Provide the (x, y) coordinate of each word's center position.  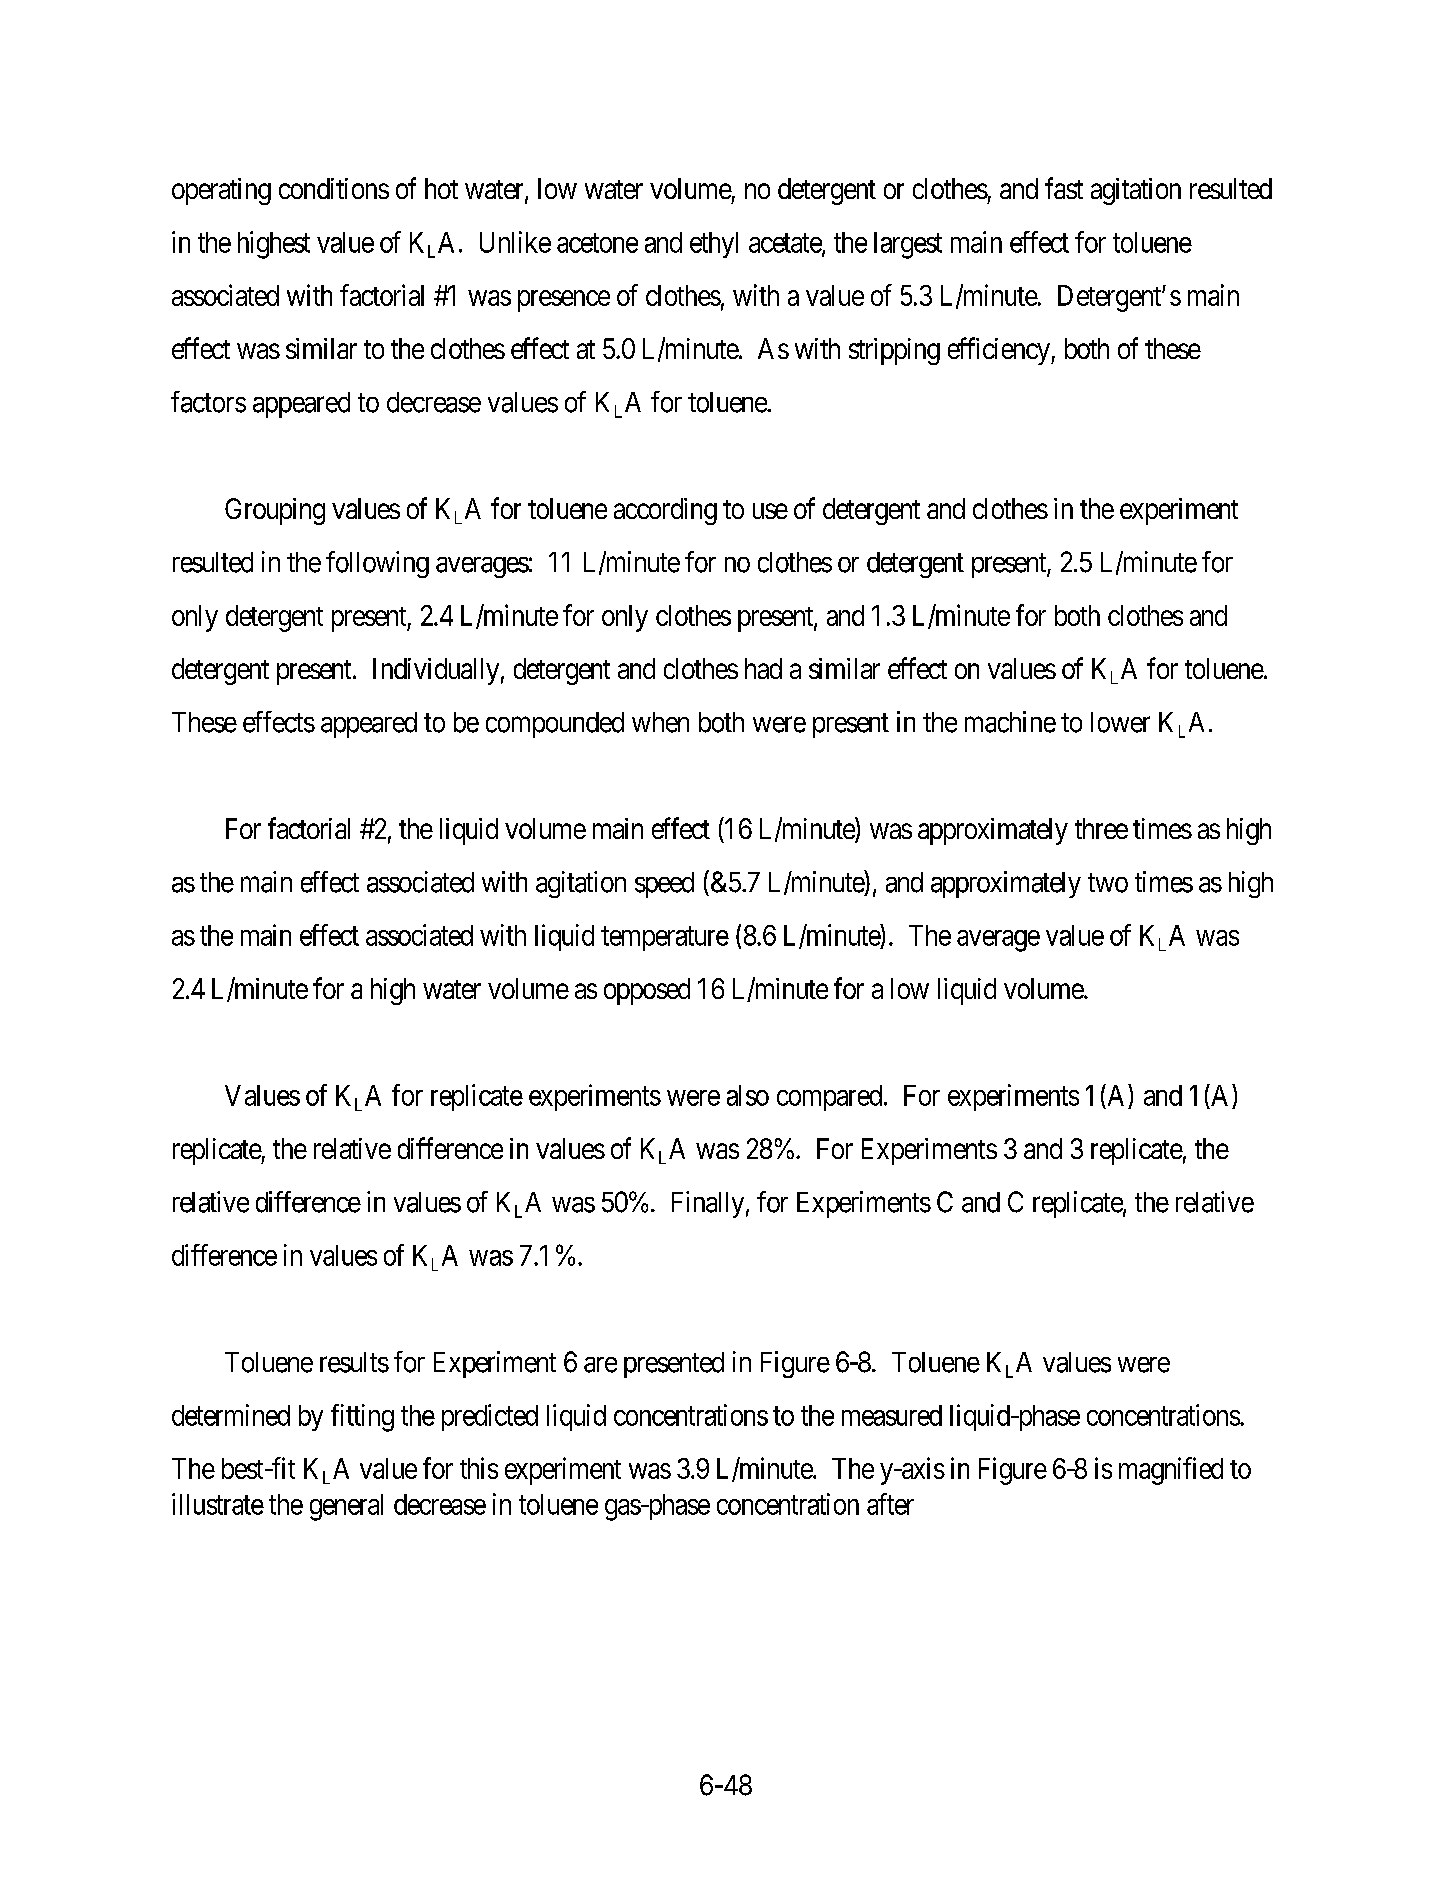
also (748, 1095)
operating (221, 191)
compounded (555, 725)
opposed (647, 991)
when (660, 722)
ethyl (714, 245)
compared (831, 1098)
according (665, 511)
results (354, 1362)
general (346, 1507)
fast (1064, 188)
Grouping (275, 511)
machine (1010, 722)
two (1108, 883)
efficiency (1000, 351)
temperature (665, 939)
